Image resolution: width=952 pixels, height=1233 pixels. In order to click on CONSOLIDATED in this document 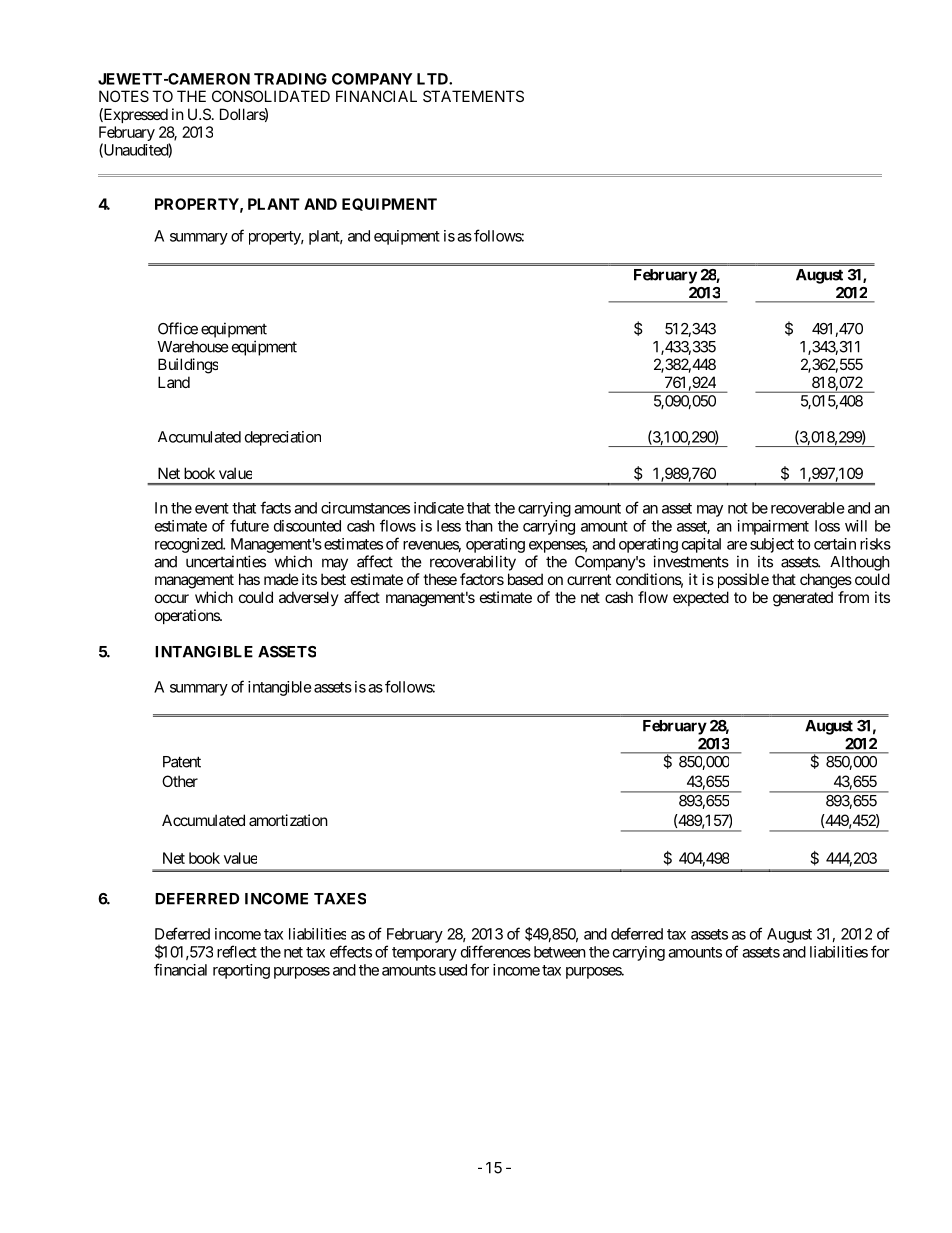, I will do `click(271, 96)`.
